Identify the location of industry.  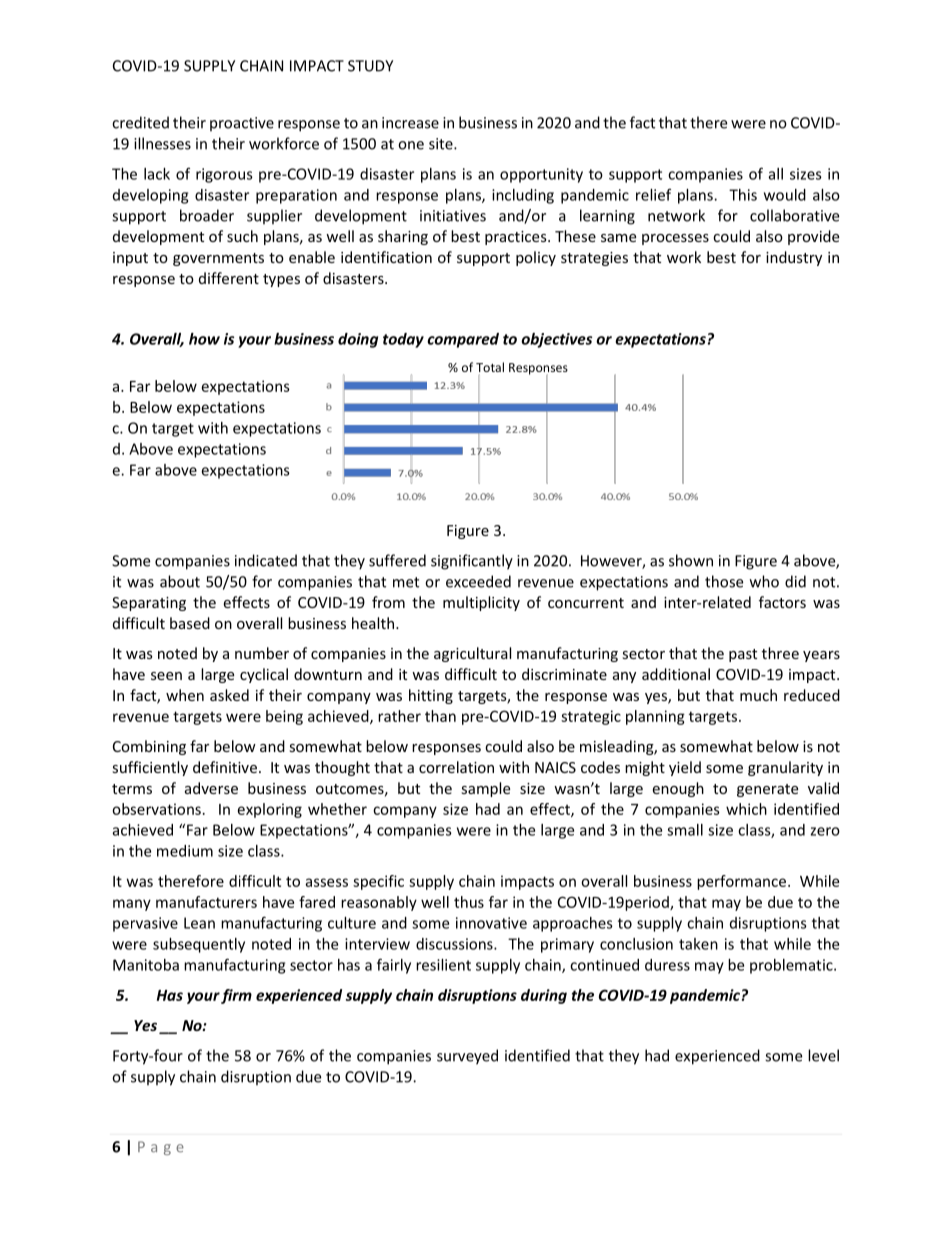
(794, 258).
